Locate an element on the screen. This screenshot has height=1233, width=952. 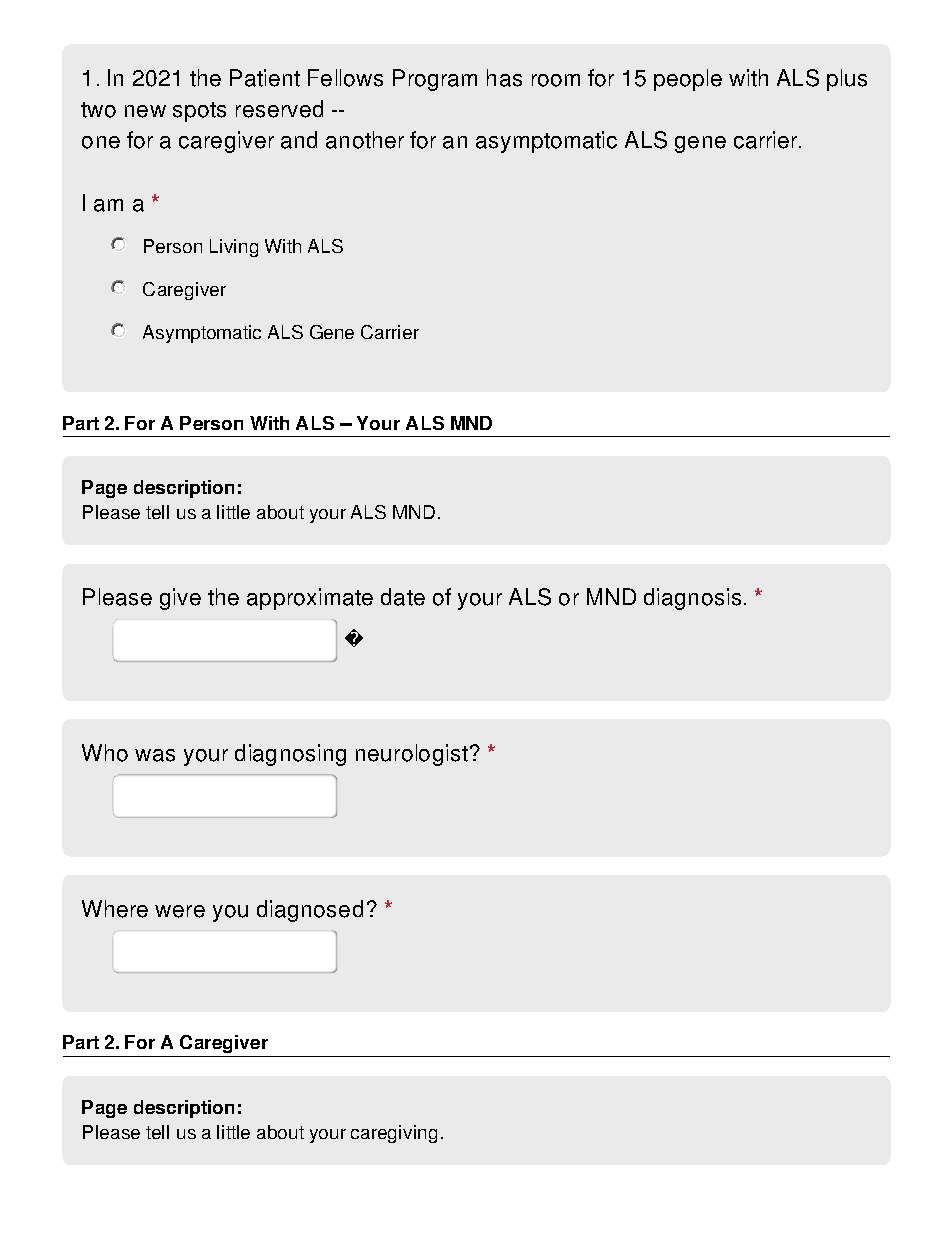
neurologist is located at coordinates (412, 755).
